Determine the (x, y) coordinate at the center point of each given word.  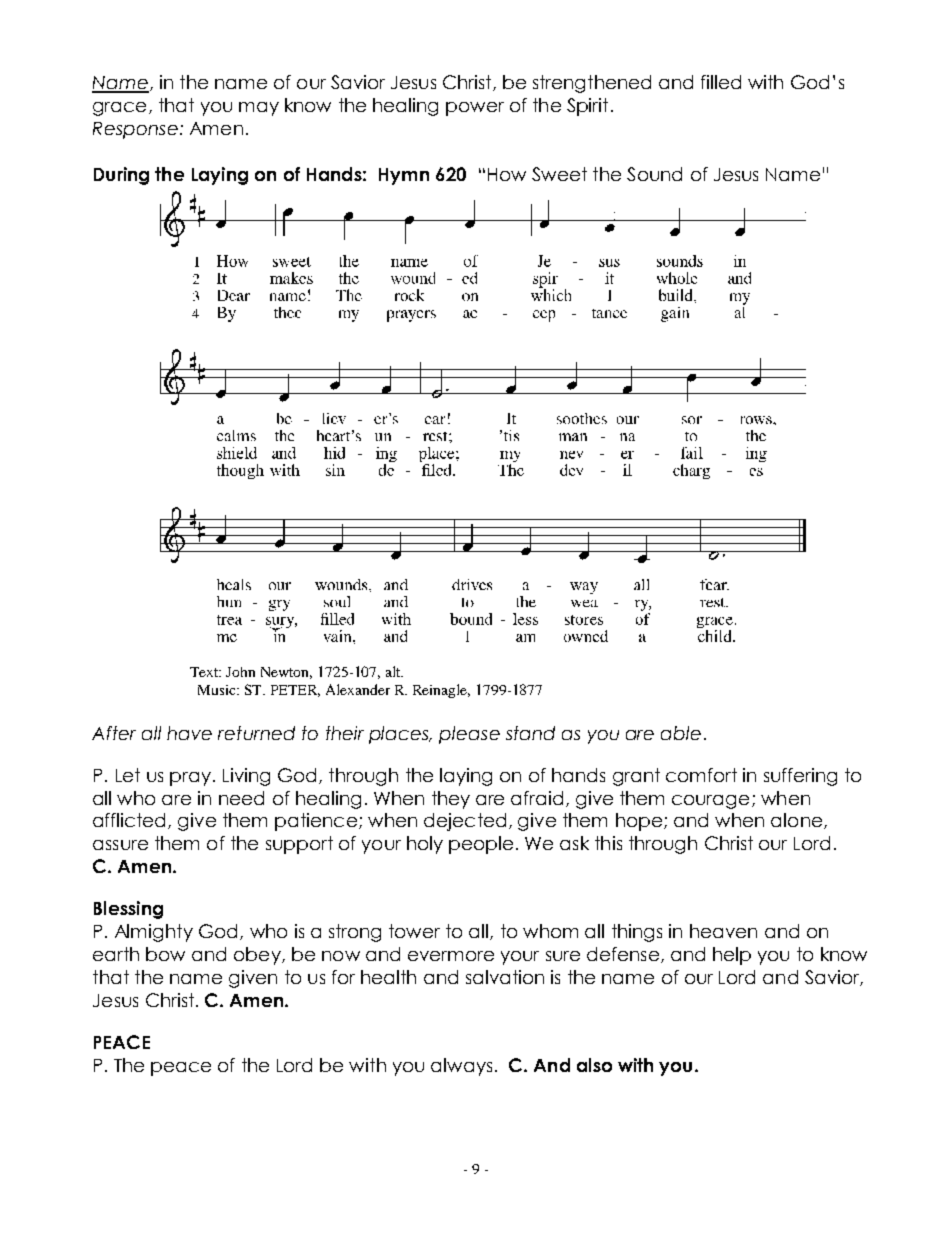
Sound (654, 174)
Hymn (404, 176)
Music (218, 690)
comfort (701, 775)
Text (205, 672)
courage (710, 802)
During (121, 176)
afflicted (131, 821)
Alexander (358, 689)
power (475, 109)
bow (165, 954)
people (481, 845)
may (259, 109)
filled (721, 82)
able (681, 733)
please (469, 735)
